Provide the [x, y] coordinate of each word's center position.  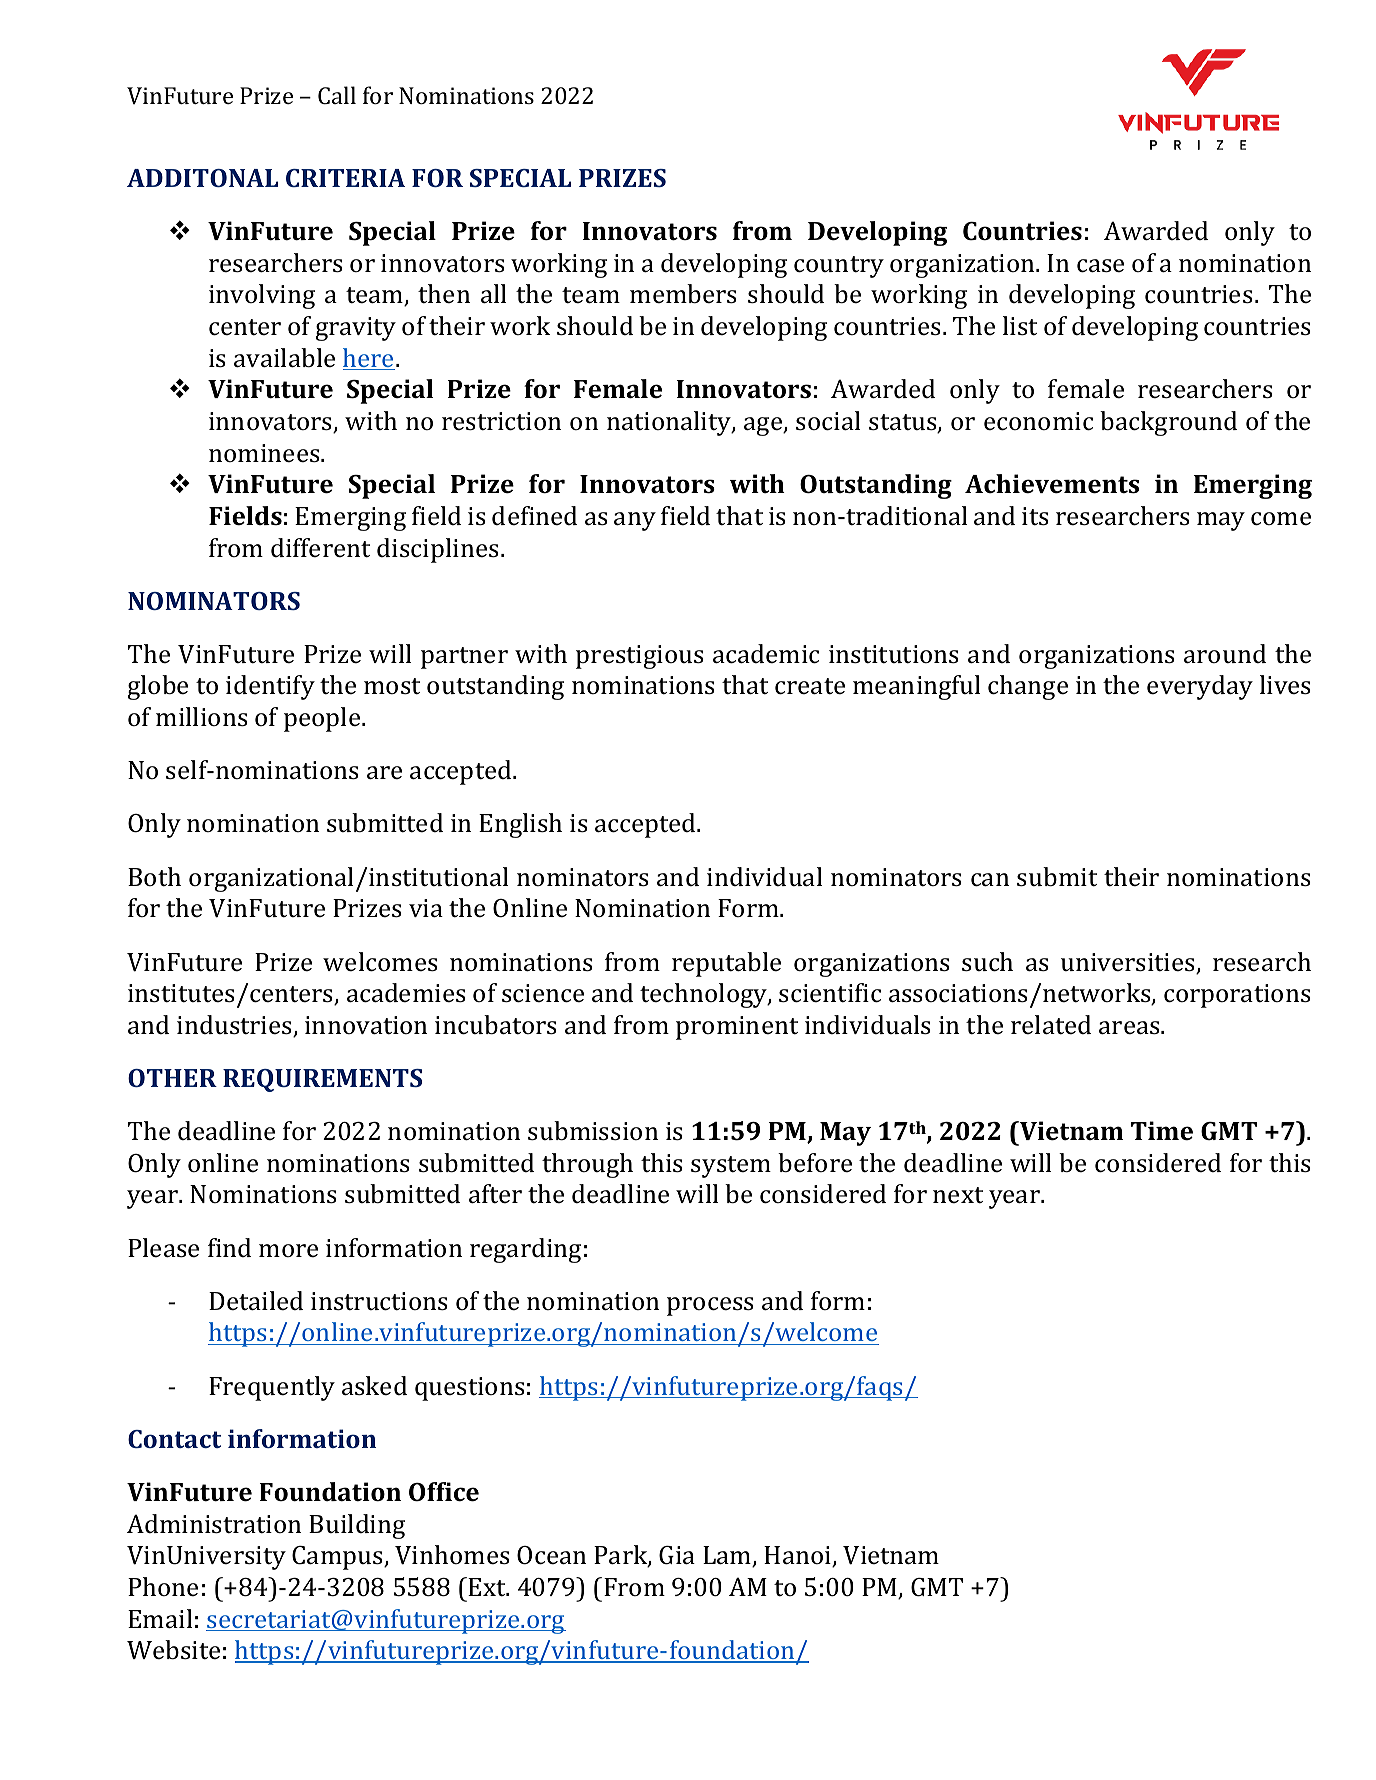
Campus [338, 1558]
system [731, 1167]
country [839, 267]
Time [1162, 1130]
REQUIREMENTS [322, 1080]
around [1225, 654]
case [1100, 266]
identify [270, 687]
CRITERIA [345, 178]
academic [766, 654]
